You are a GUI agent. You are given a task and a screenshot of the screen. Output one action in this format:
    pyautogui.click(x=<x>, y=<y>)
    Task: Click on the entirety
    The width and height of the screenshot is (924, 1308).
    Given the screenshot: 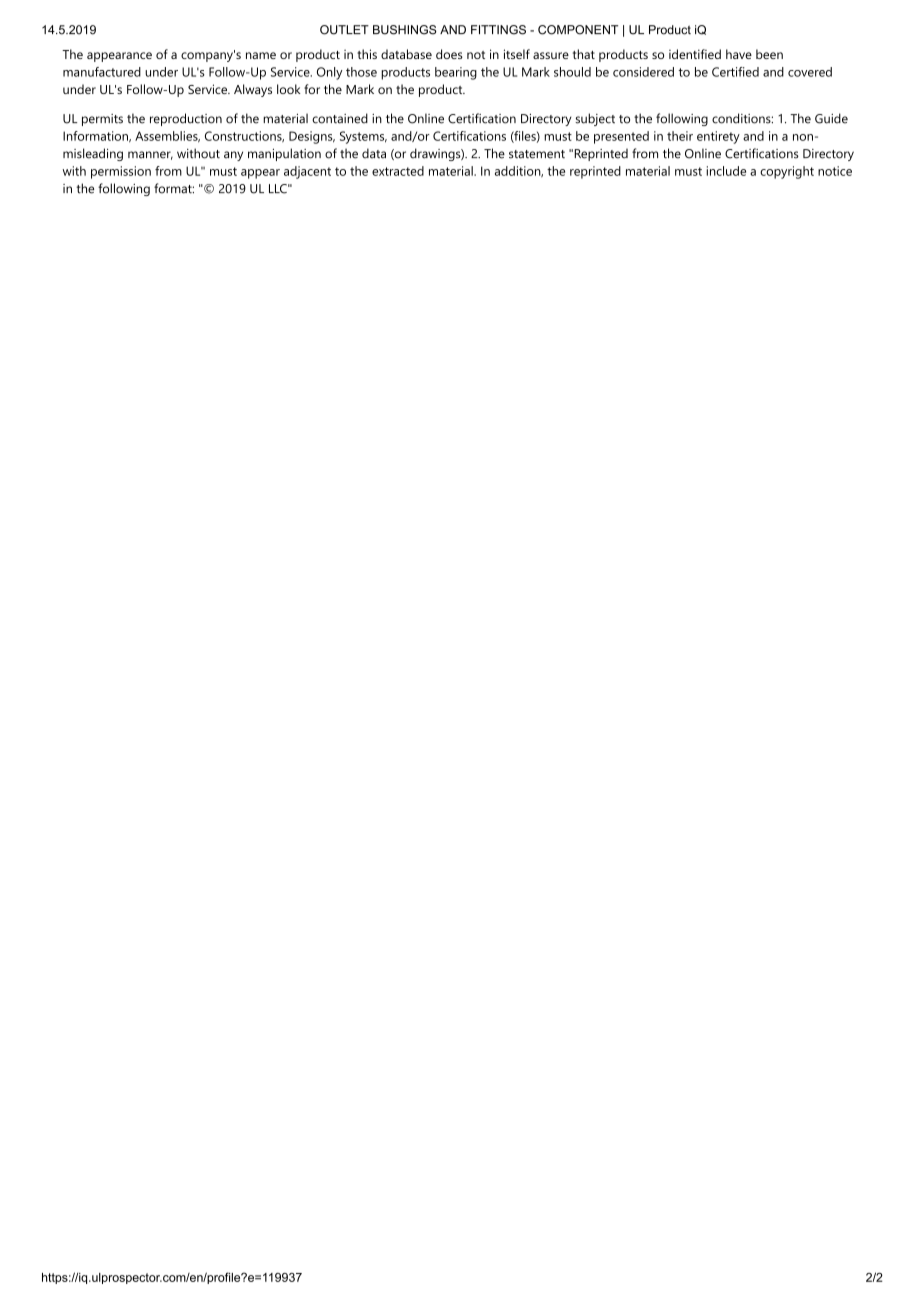 What is the action you would take?
    pyautogui.click(x=718, y=137)
